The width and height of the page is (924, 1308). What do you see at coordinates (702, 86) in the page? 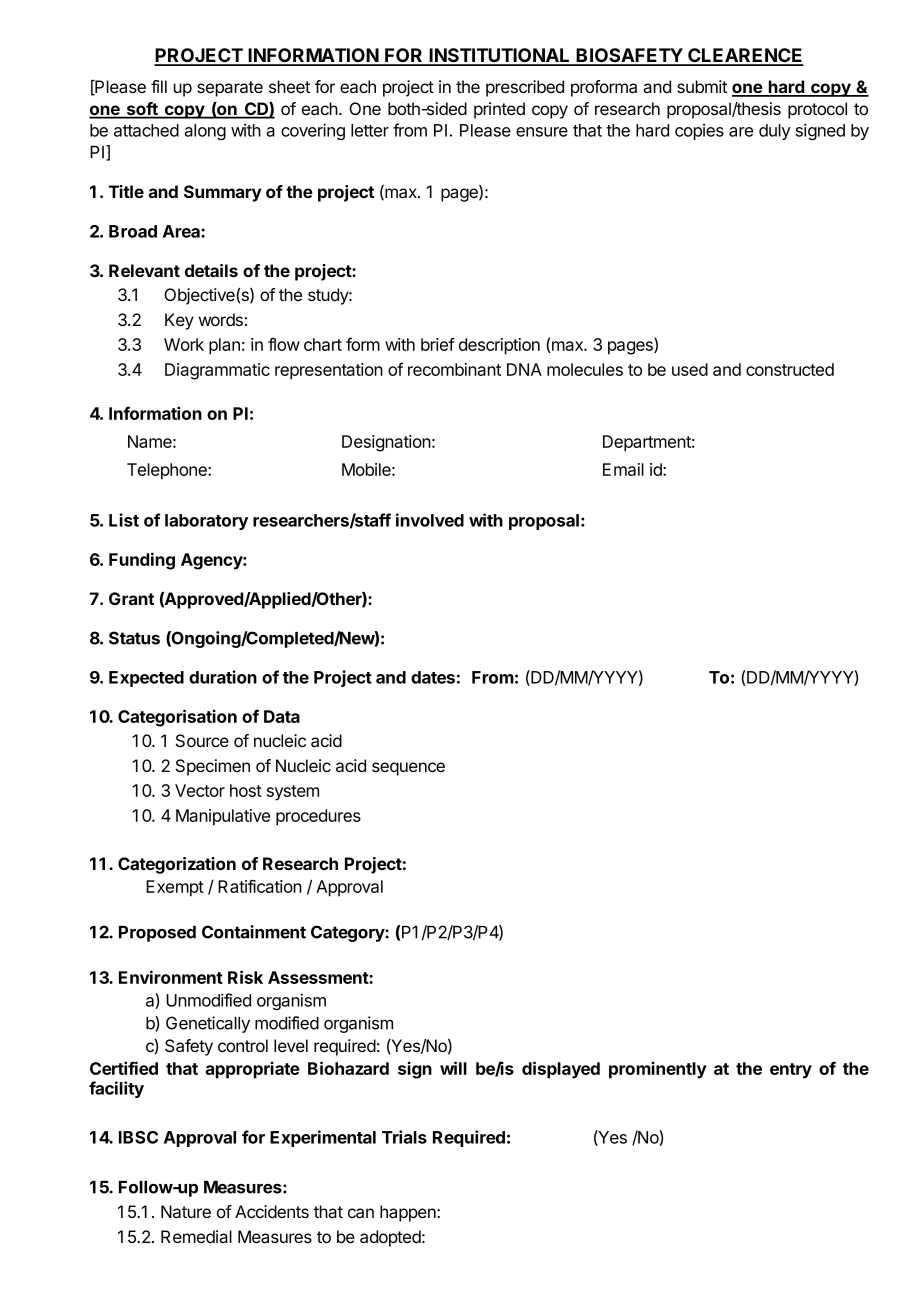
I see `submit` at bounding box center [702, 86].
